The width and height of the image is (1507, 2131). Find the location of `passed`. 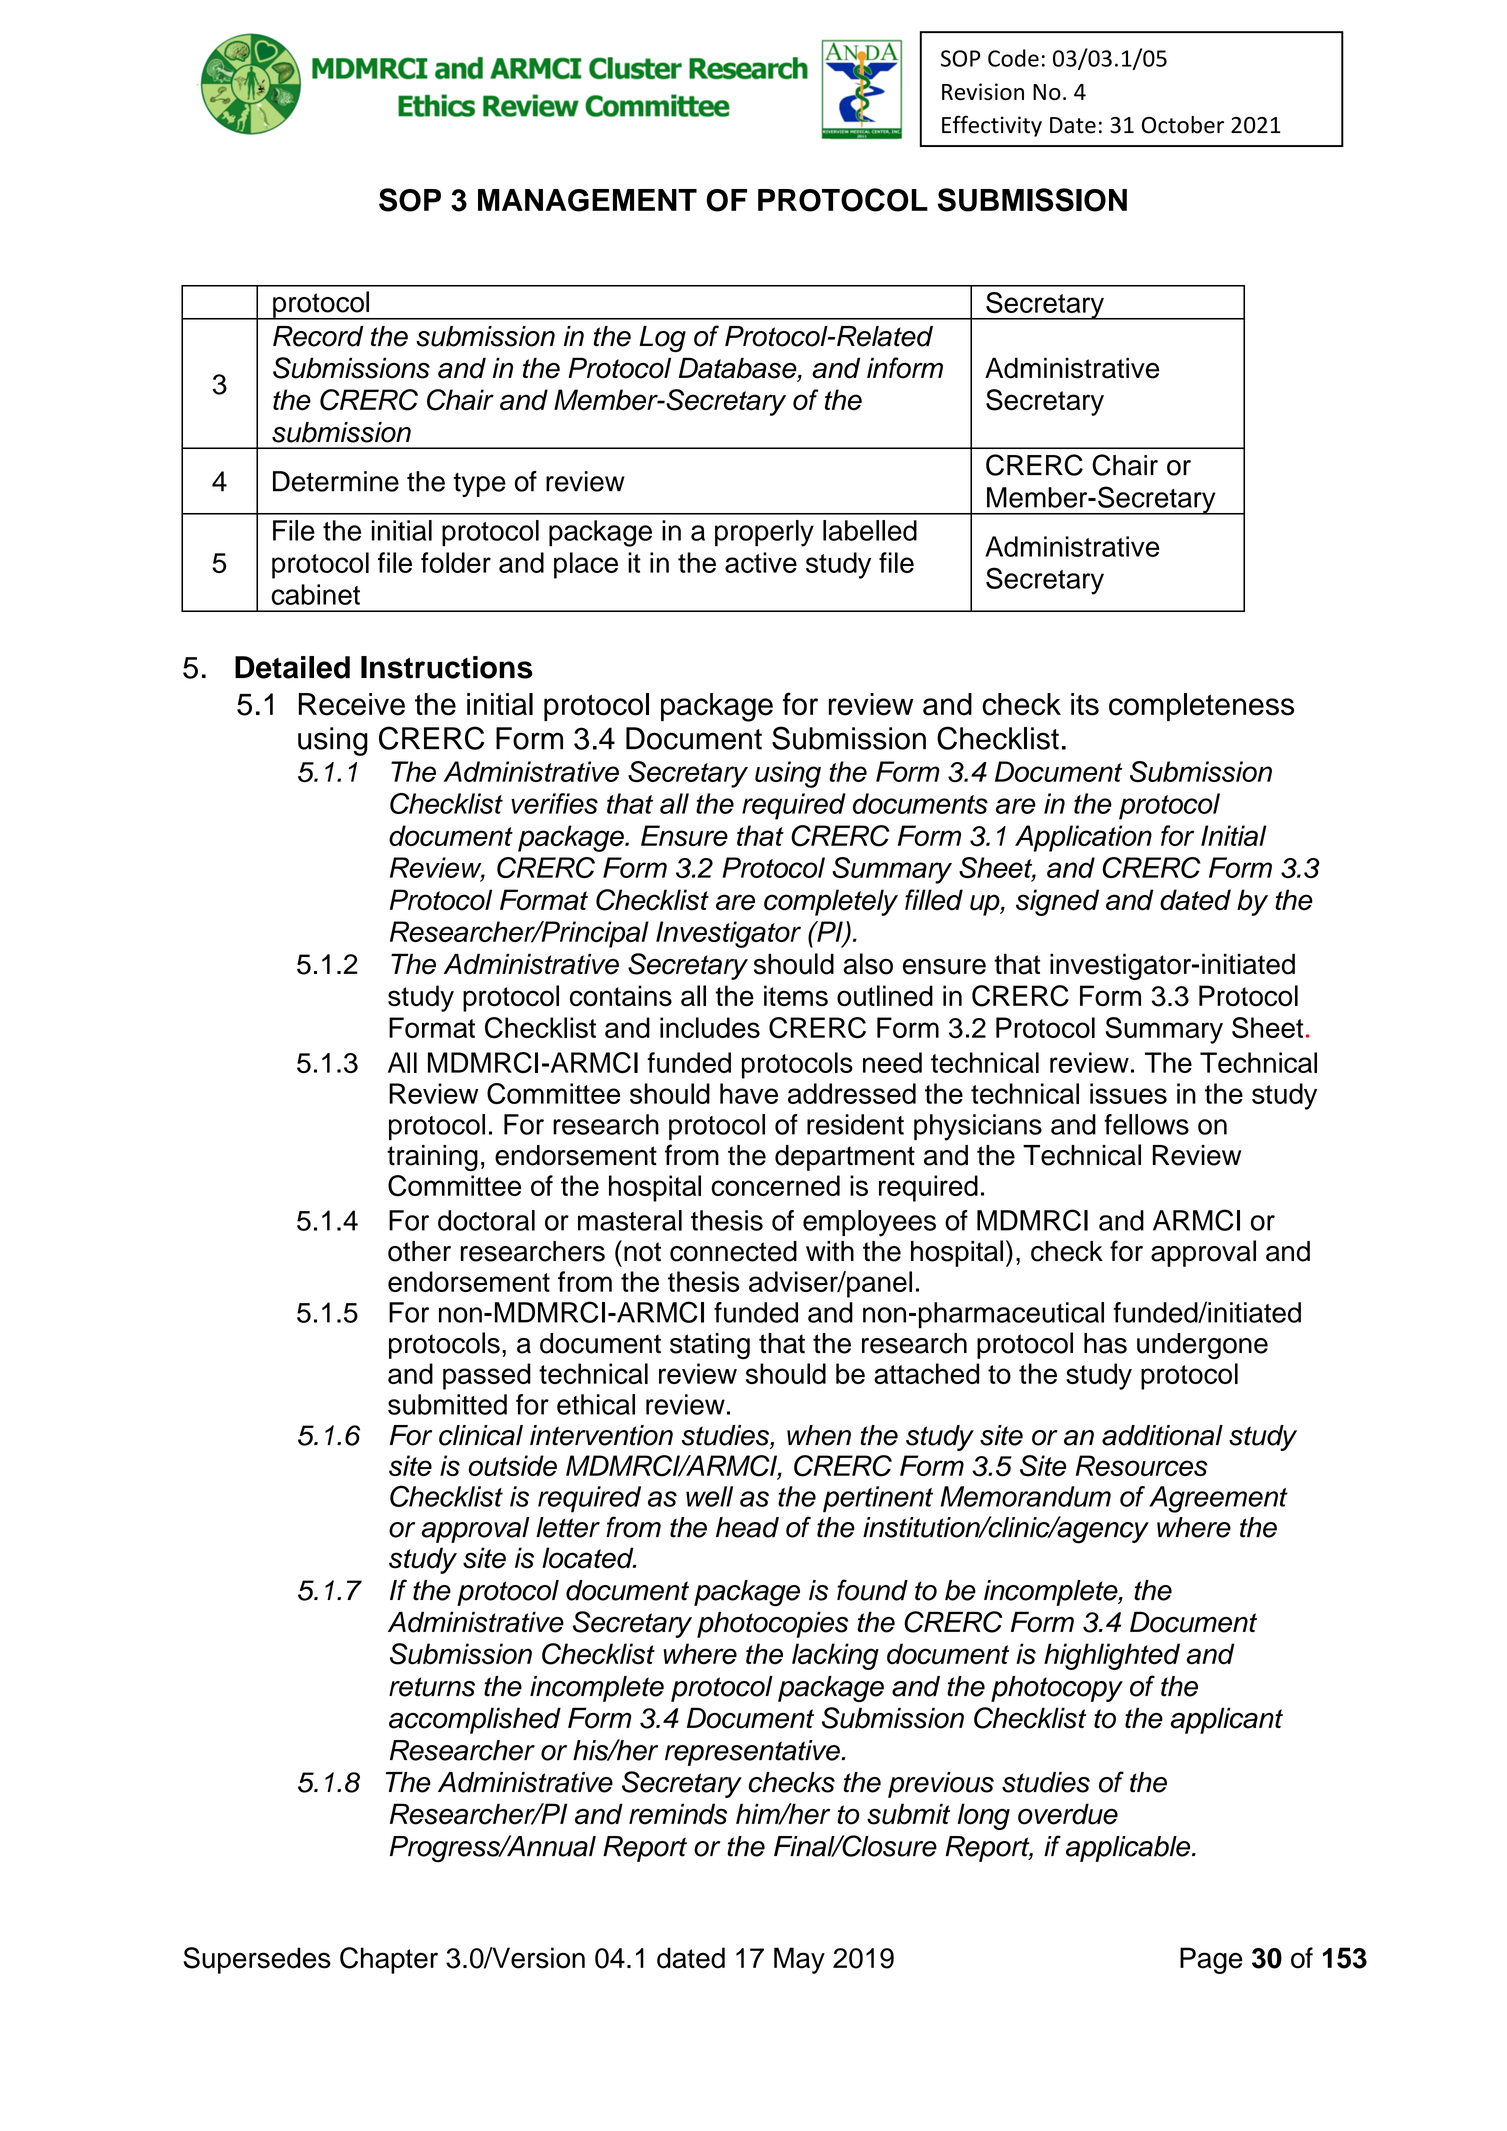

passed is located at coordinates (487, 1376).
